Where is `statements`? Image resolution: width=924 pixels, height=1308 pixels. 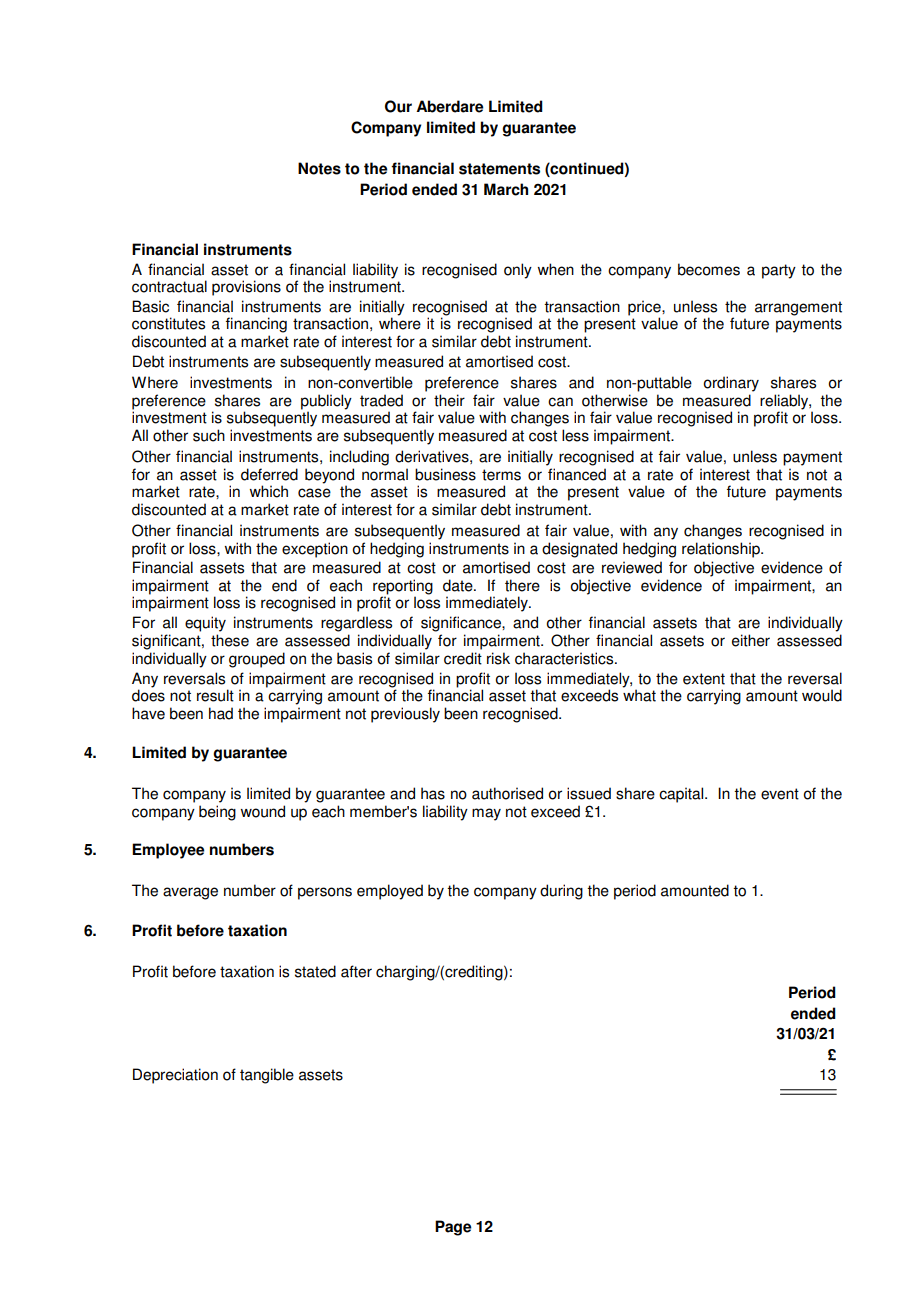 statements is located at coordinates (499, 169).
